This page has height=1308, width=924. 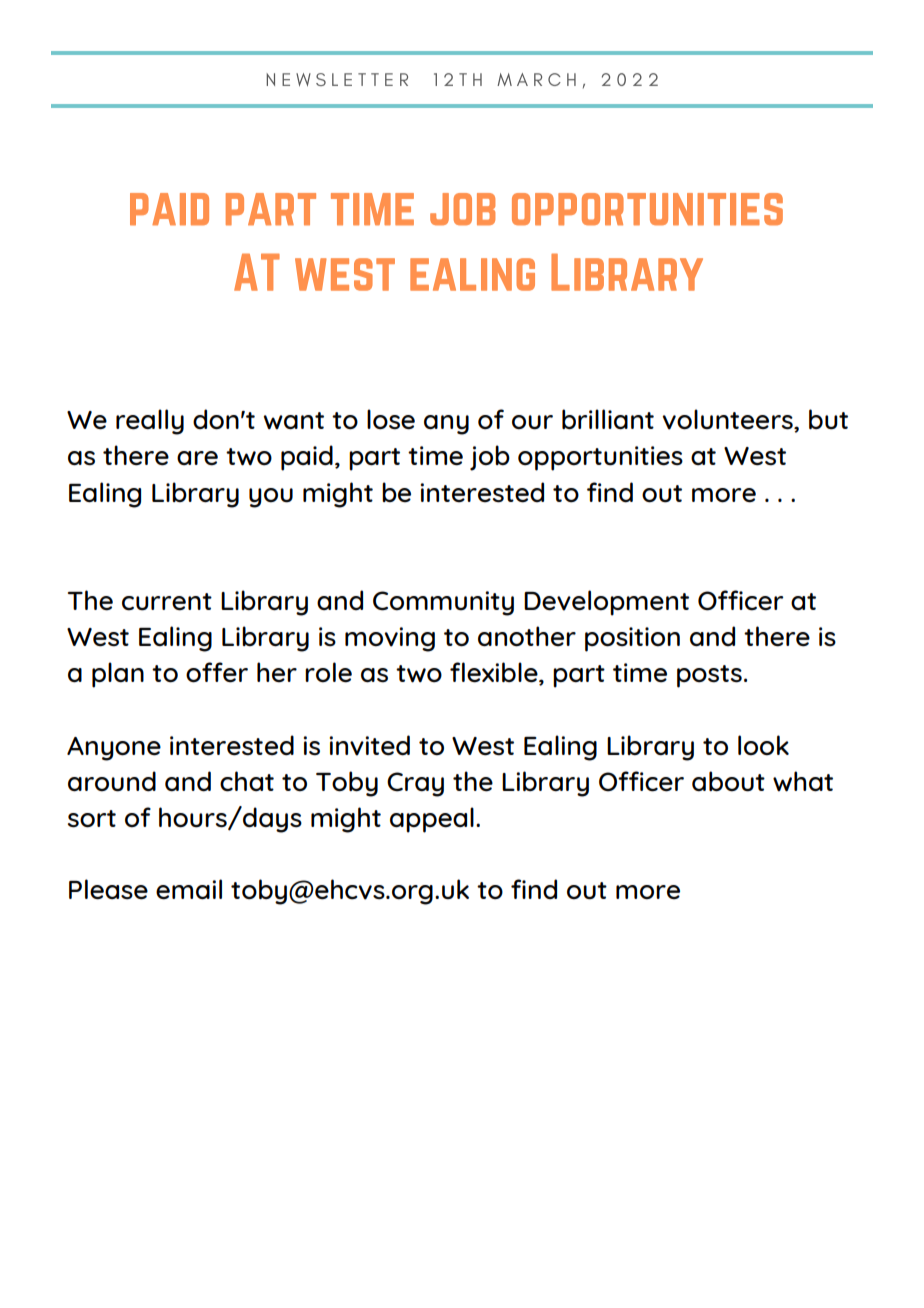 What do you see at coordinates (728, 419) in the page?
I see `volunteers` at bounding box center [728, 419].
